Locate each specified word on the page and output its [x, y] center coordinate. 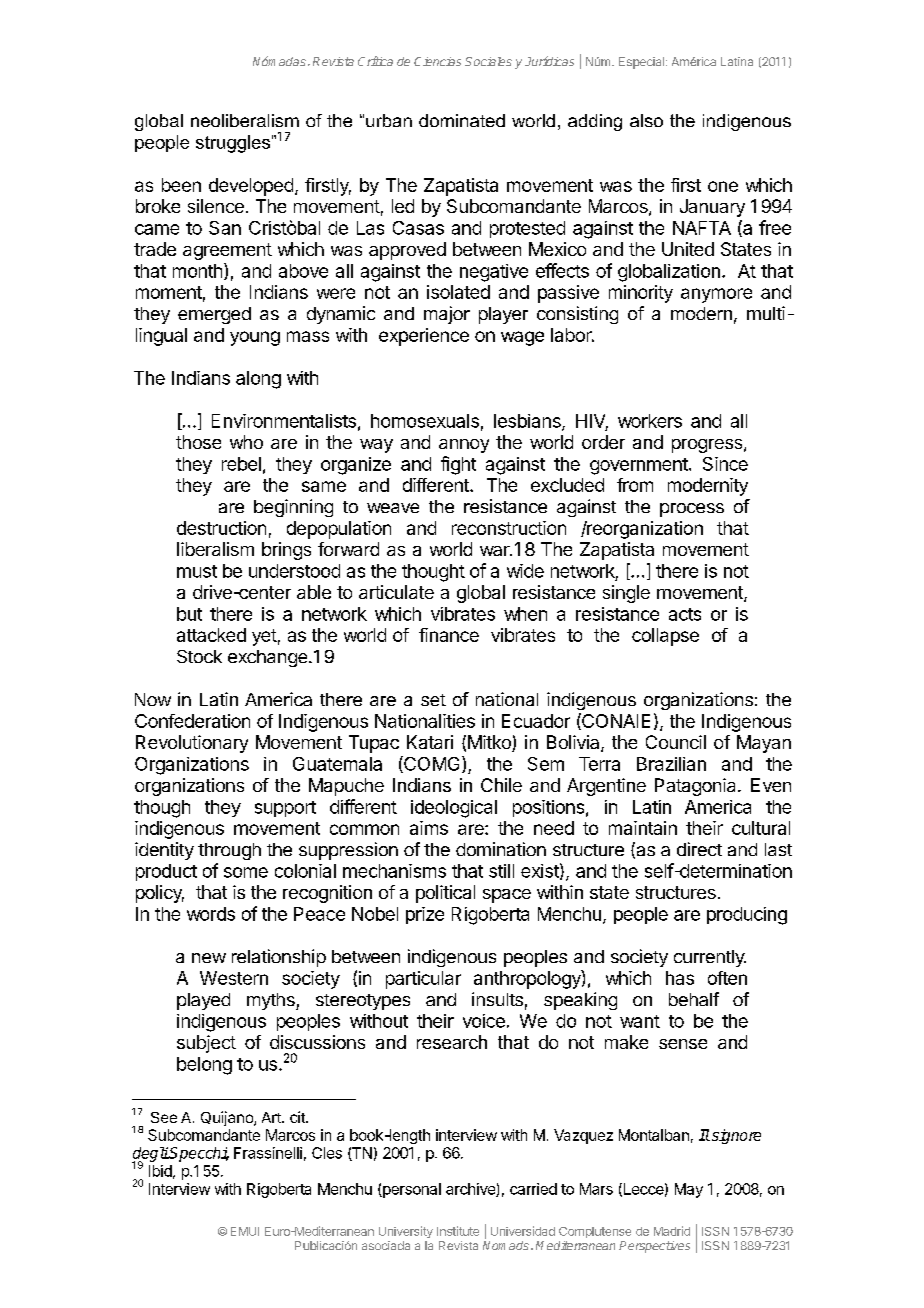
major [447, 315]
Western [234, 978]
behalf [694, 999]
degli [150, 1155]
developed [251, 187]
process [692, 510]
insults [497, 999]
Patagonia [697, 787]
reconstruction [509, 528]
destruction [221, 528]
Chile [501, 785]
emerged [214, 315]
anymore [716, 295]
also [646, 120]
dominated [462, 120]
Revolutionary [192, 744]
